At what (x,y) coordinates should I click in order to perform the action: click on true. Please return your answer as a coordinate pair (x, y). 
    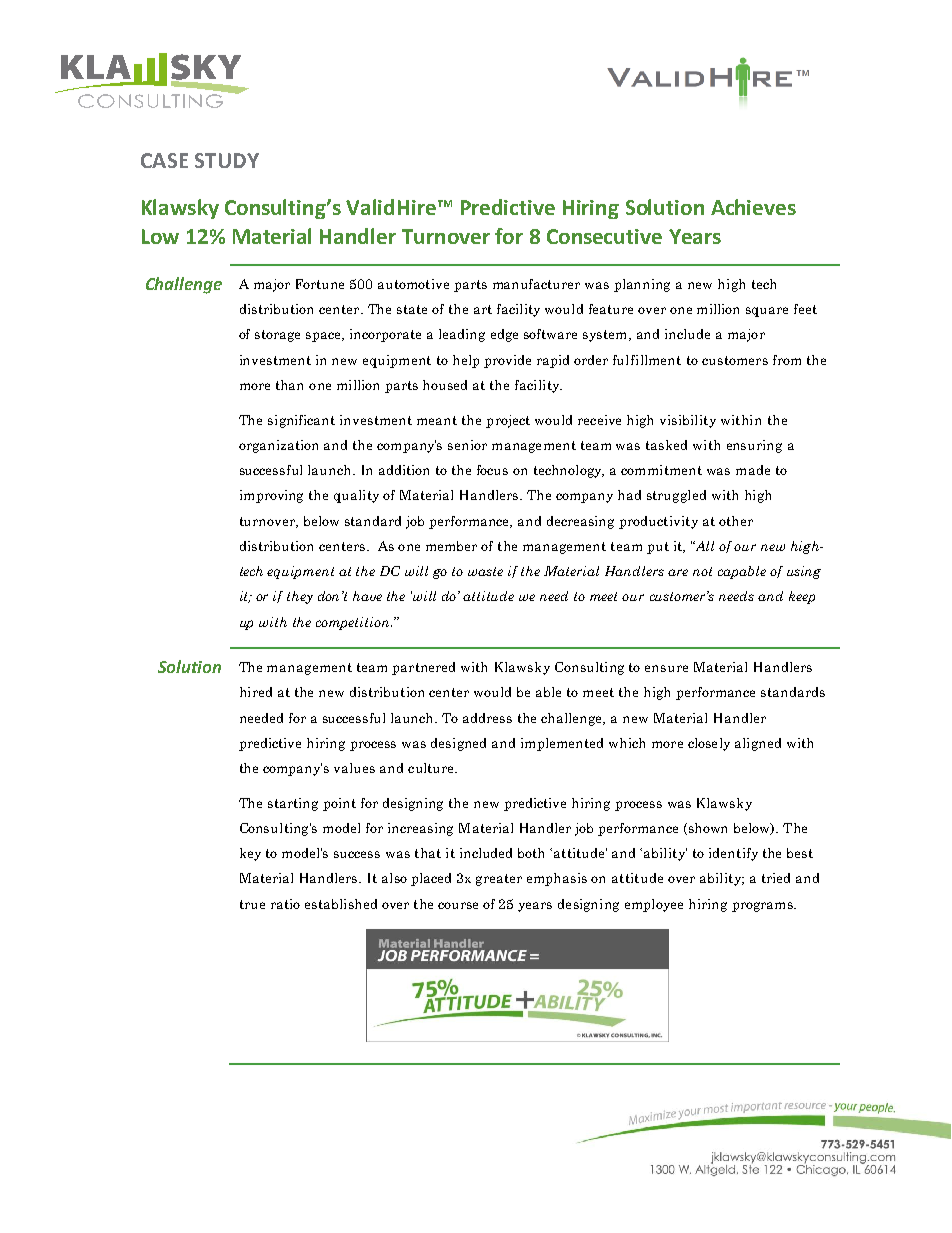
    Looking at the image, I should click on (252, 904).
